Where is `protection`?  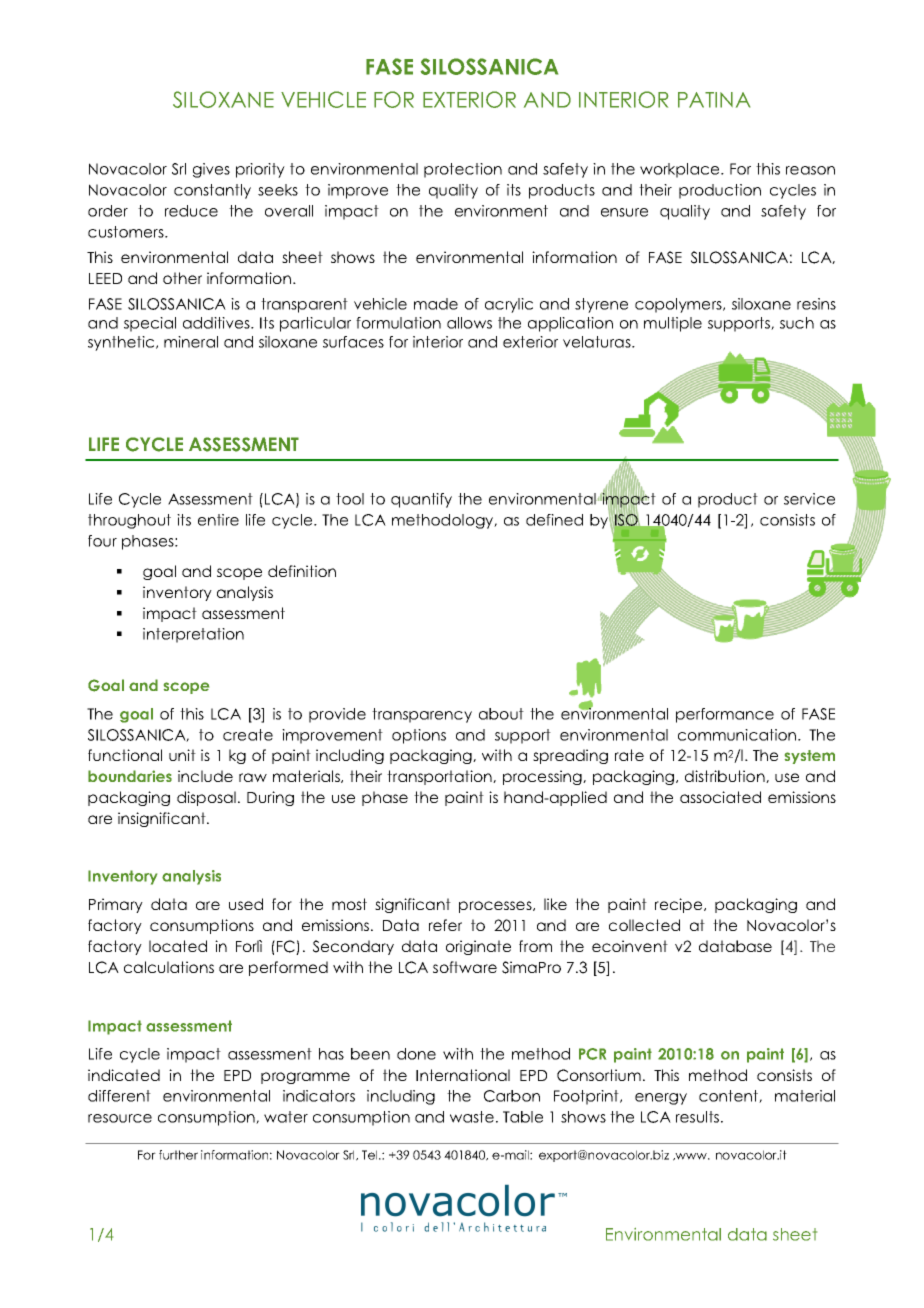
protection is located at coordinates (463, 170).
